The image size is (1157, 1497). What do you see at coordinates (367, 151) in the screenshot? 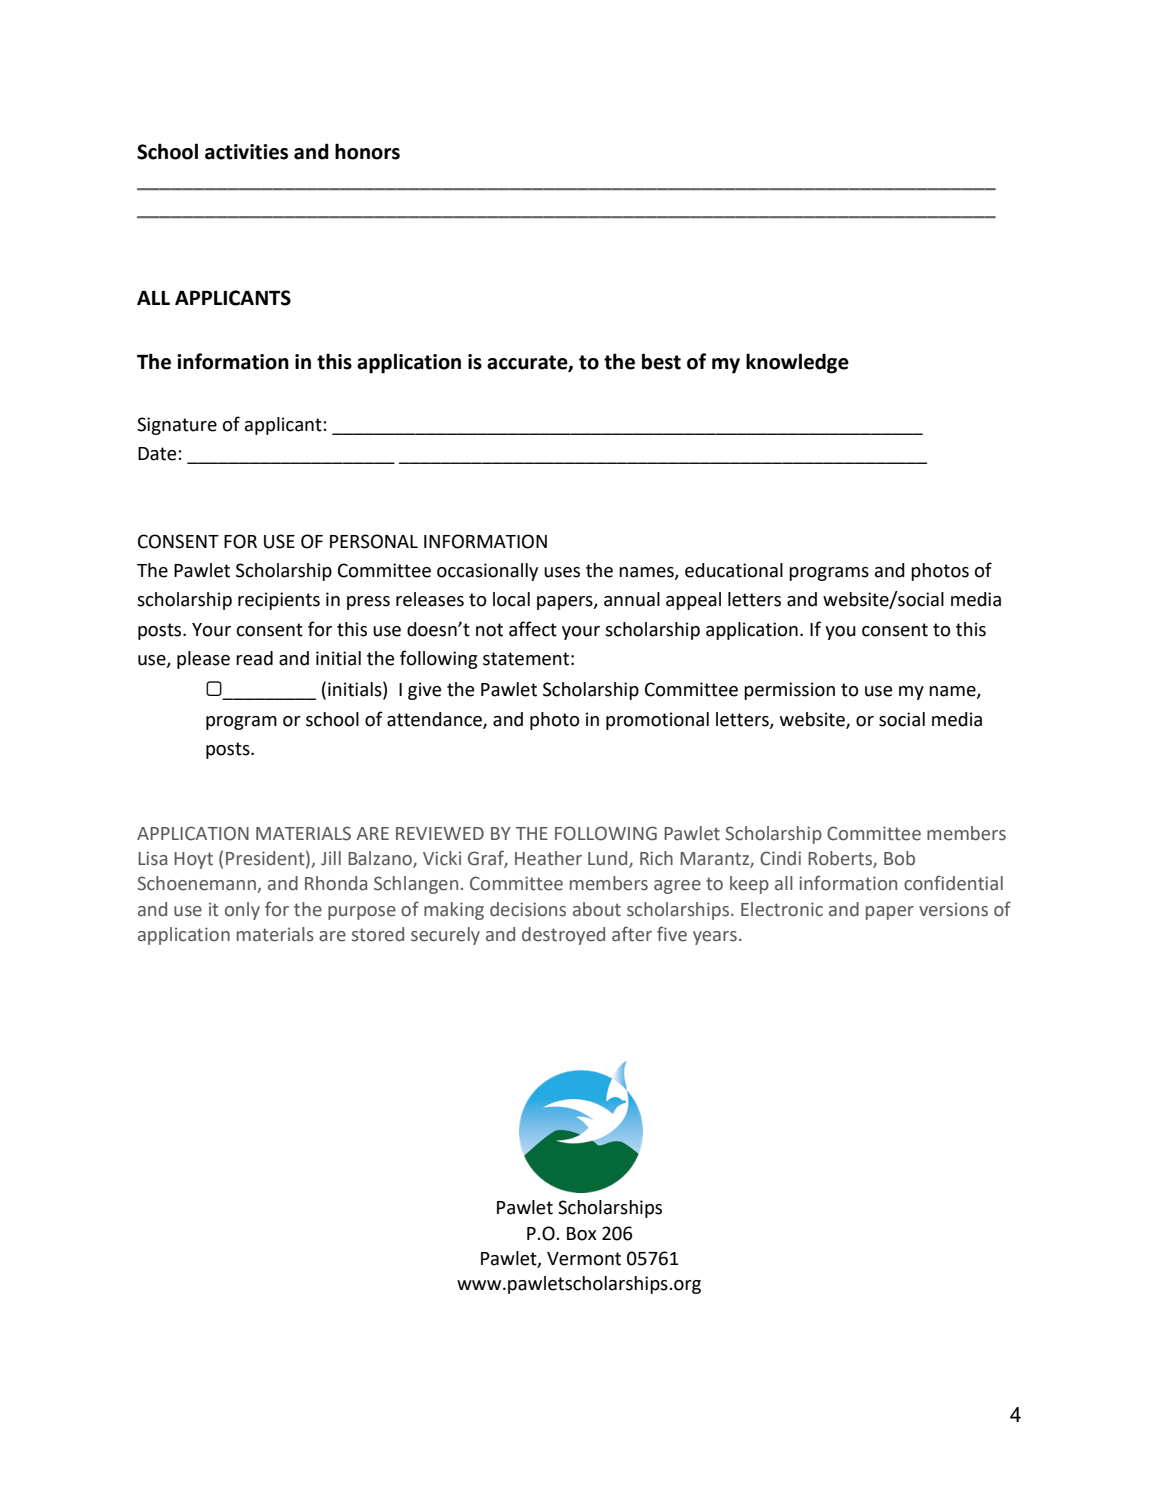
I see `honors` at bounding box center [367, 151].
